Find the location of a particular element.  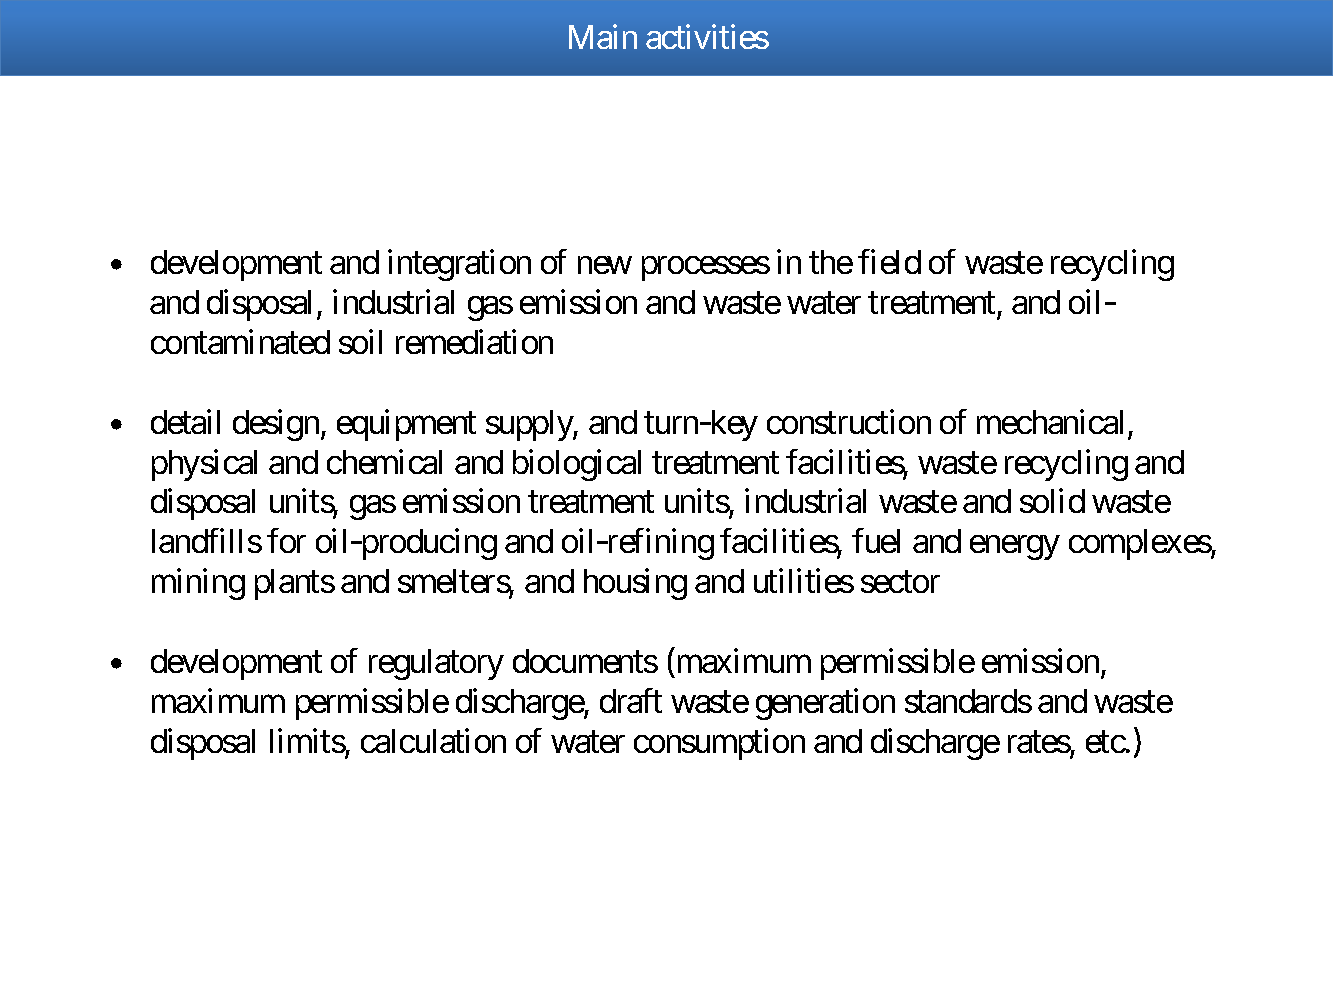

new is located at coordinates (605, 265).
